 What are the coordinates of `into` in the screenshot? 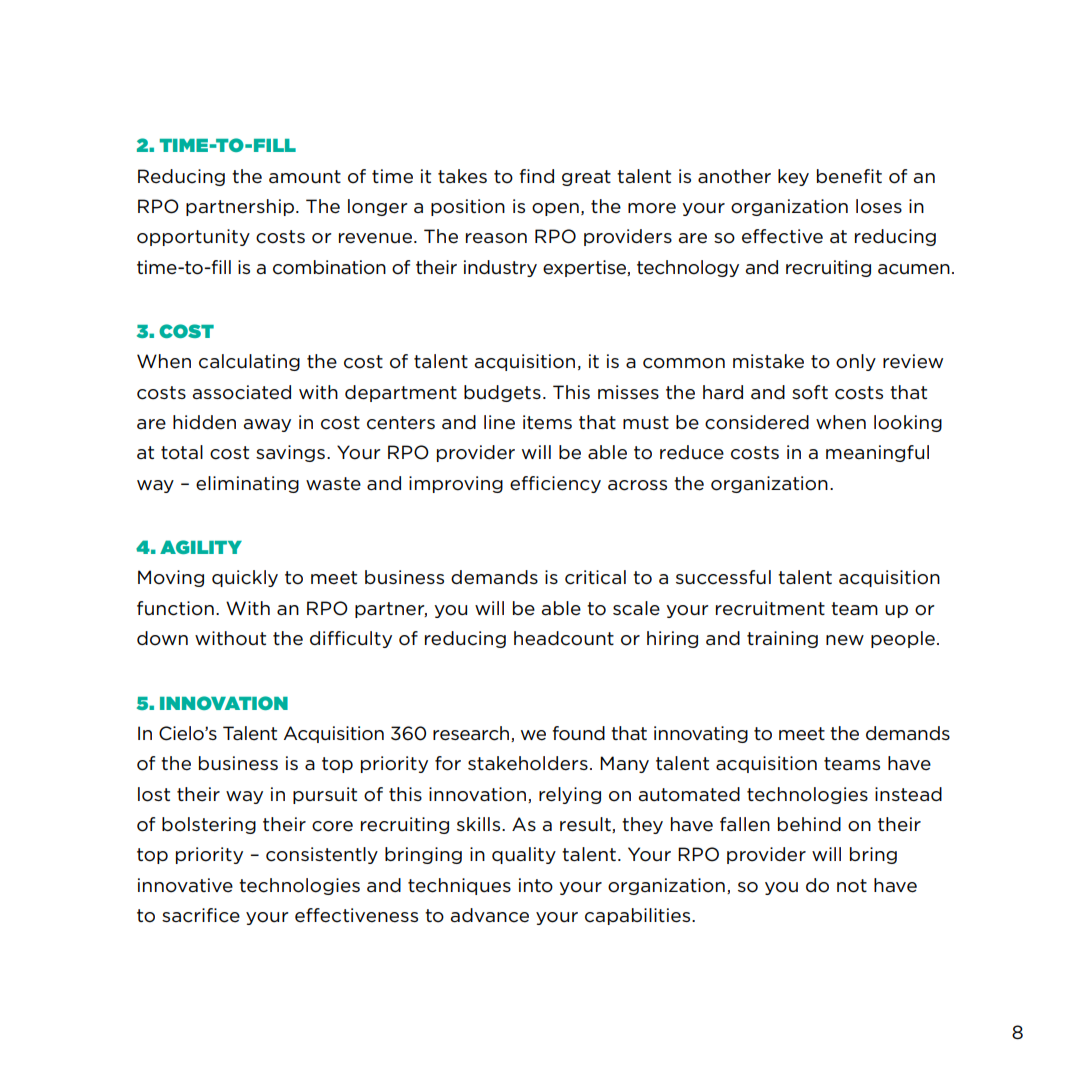 It's located at (536, 885).
